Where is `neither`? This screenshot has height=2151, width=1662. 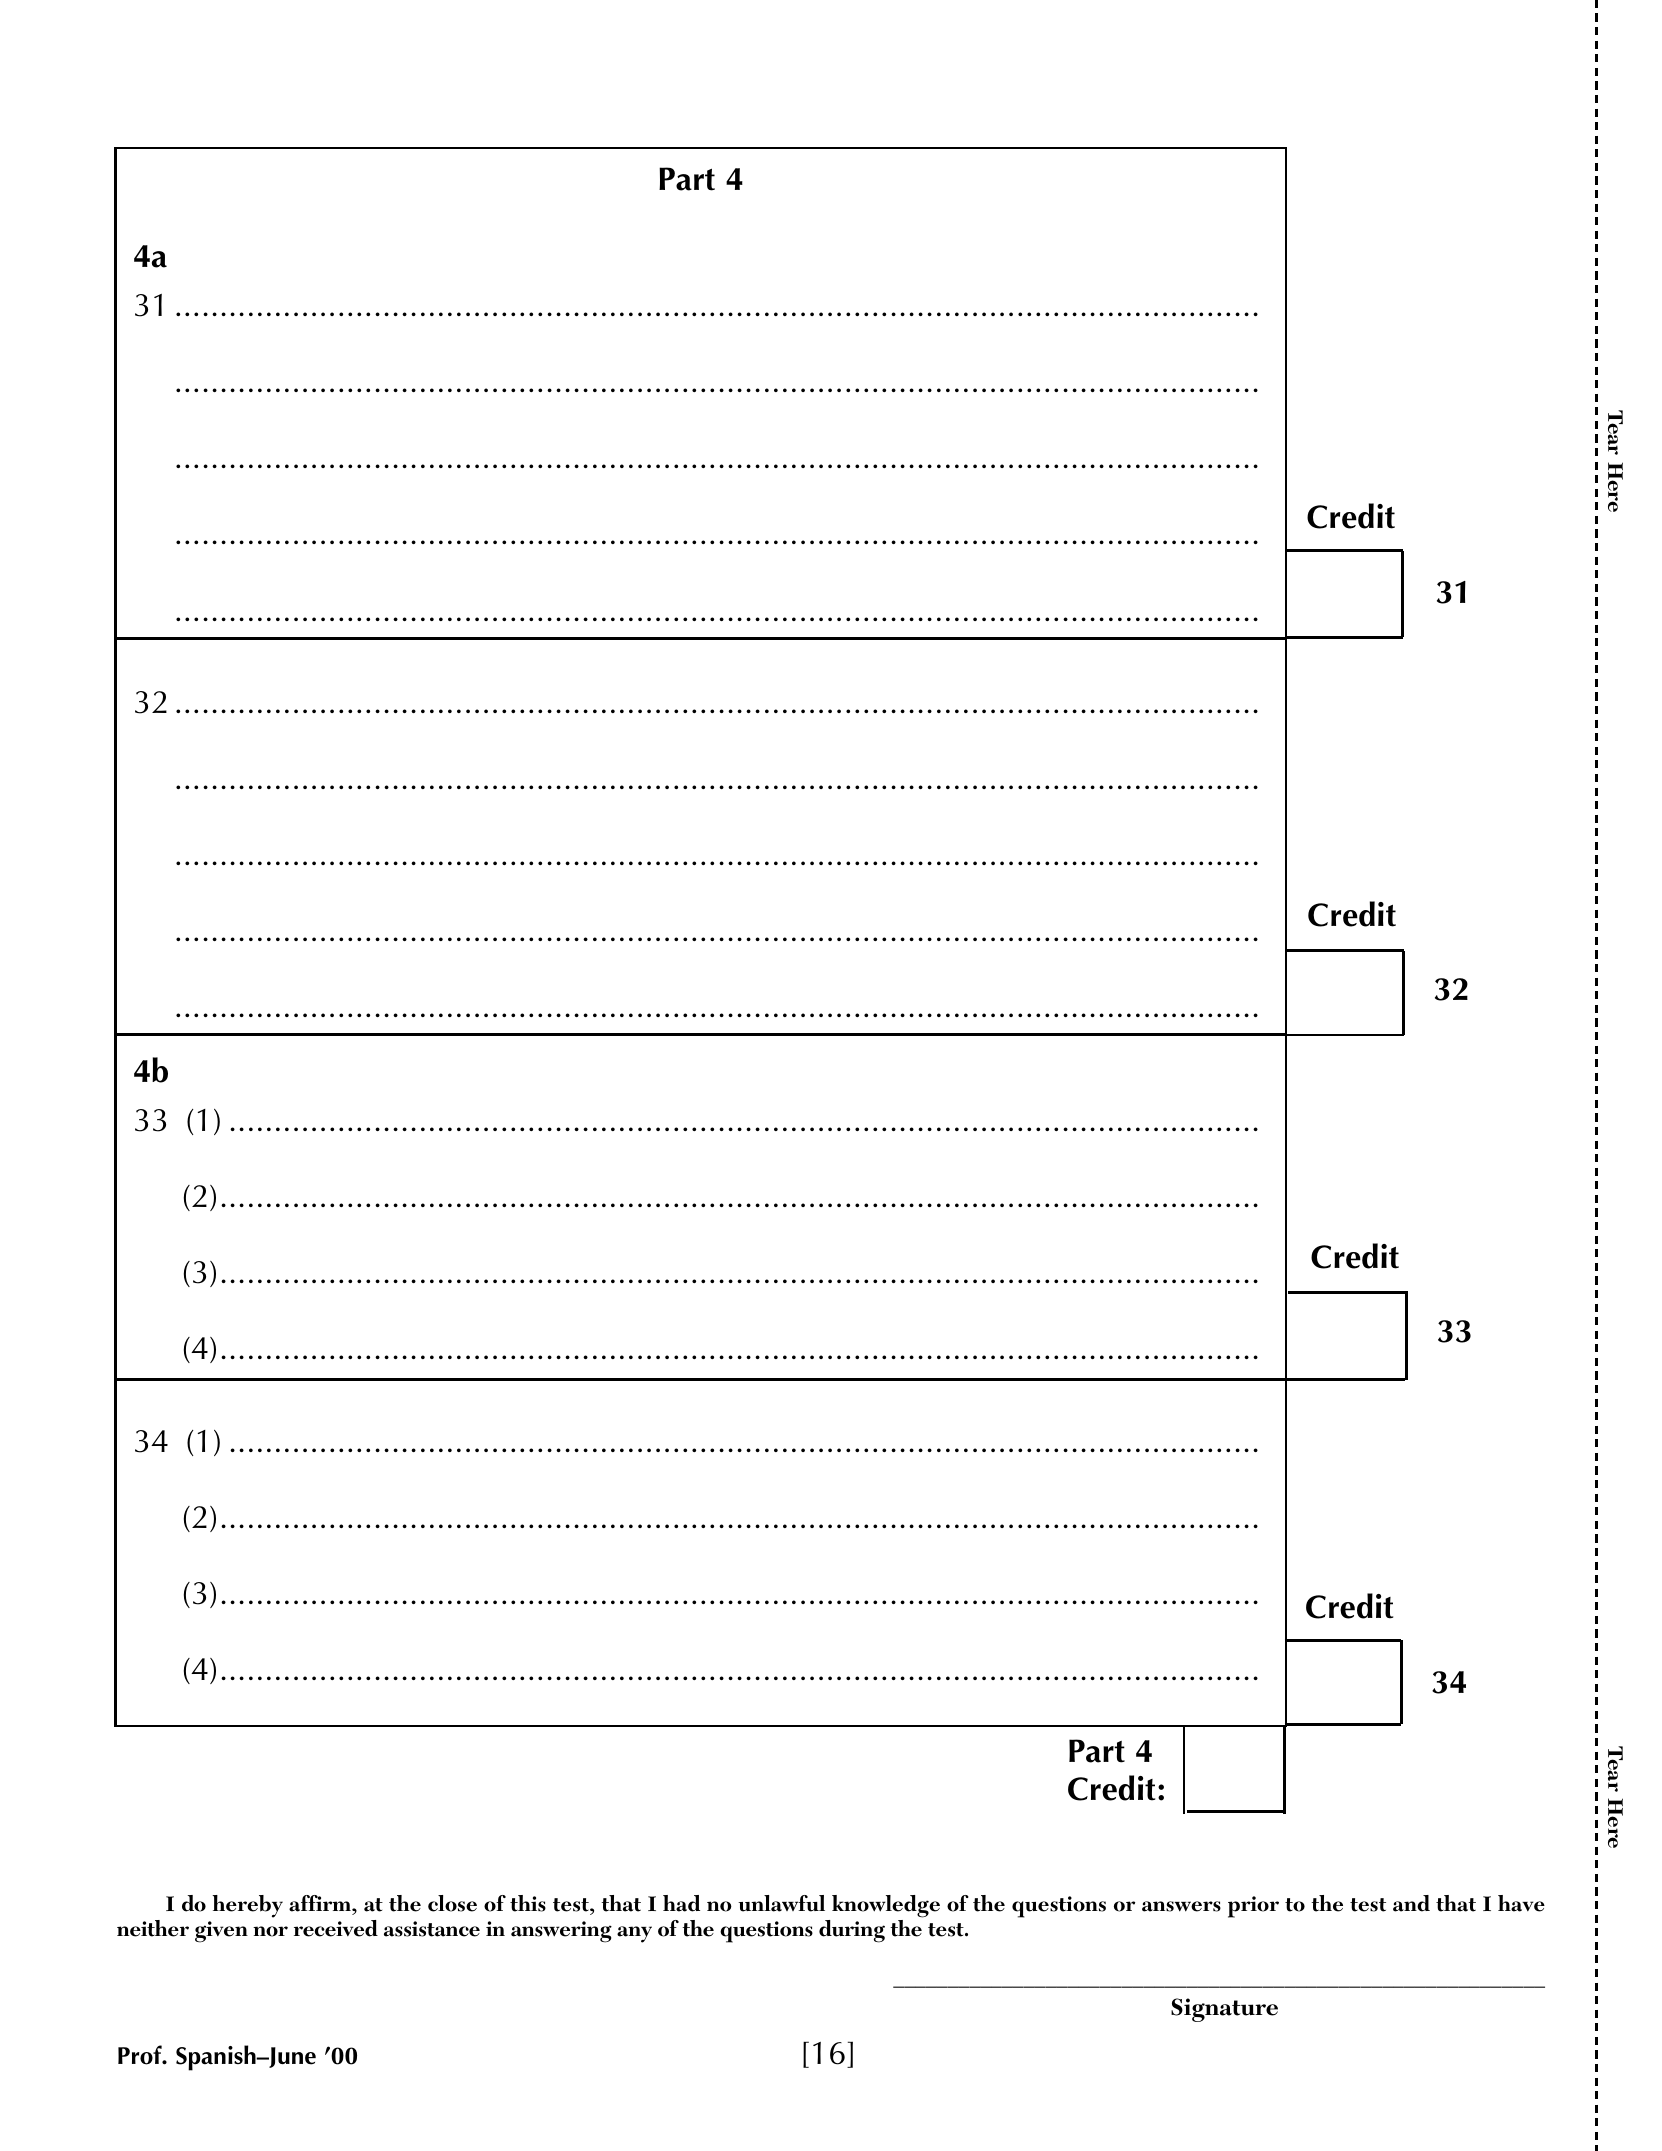
neither is located at coordinates (153, 1928).
